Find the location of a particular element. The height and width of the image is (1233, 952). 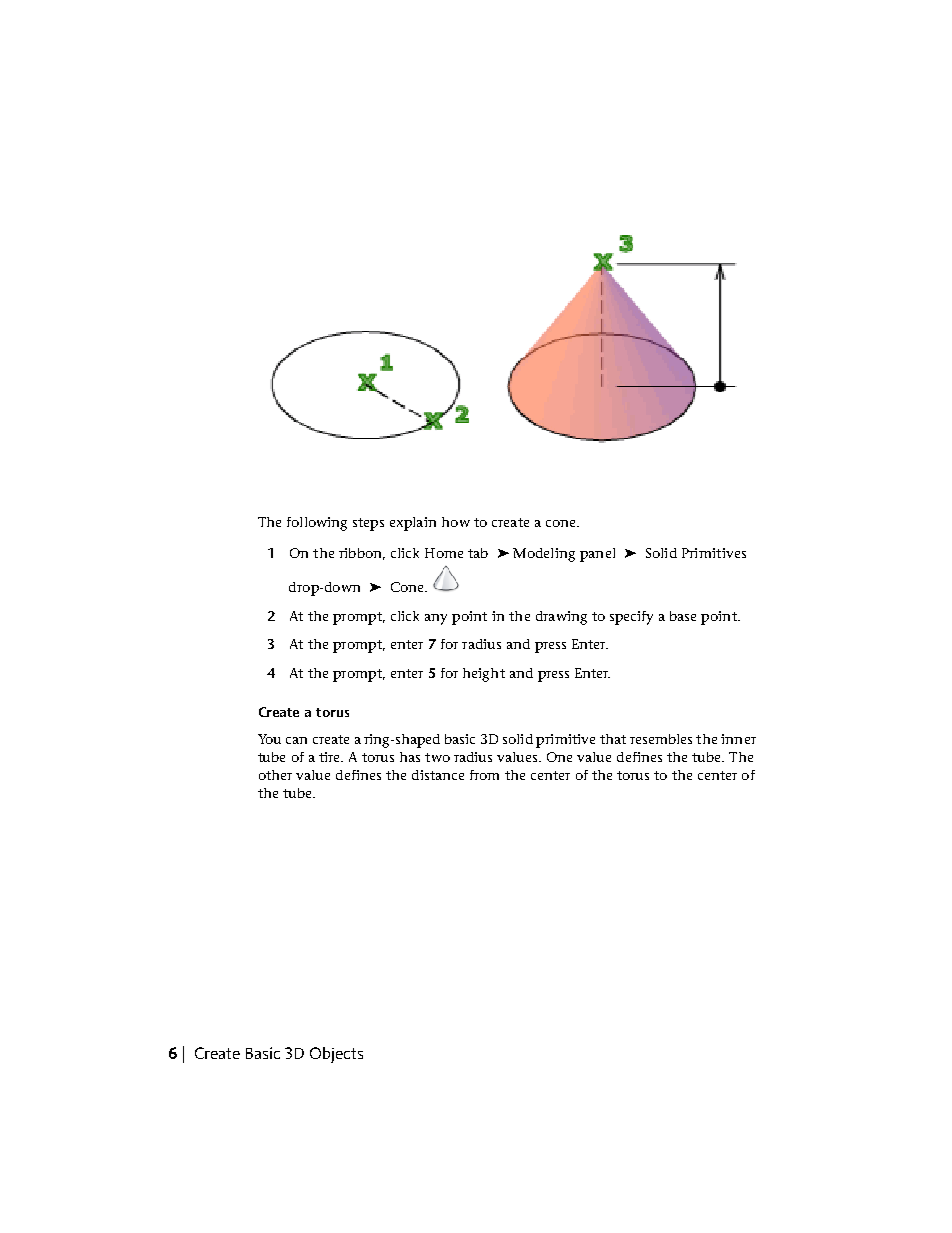

resembles is located at coordinates (661, 739).
